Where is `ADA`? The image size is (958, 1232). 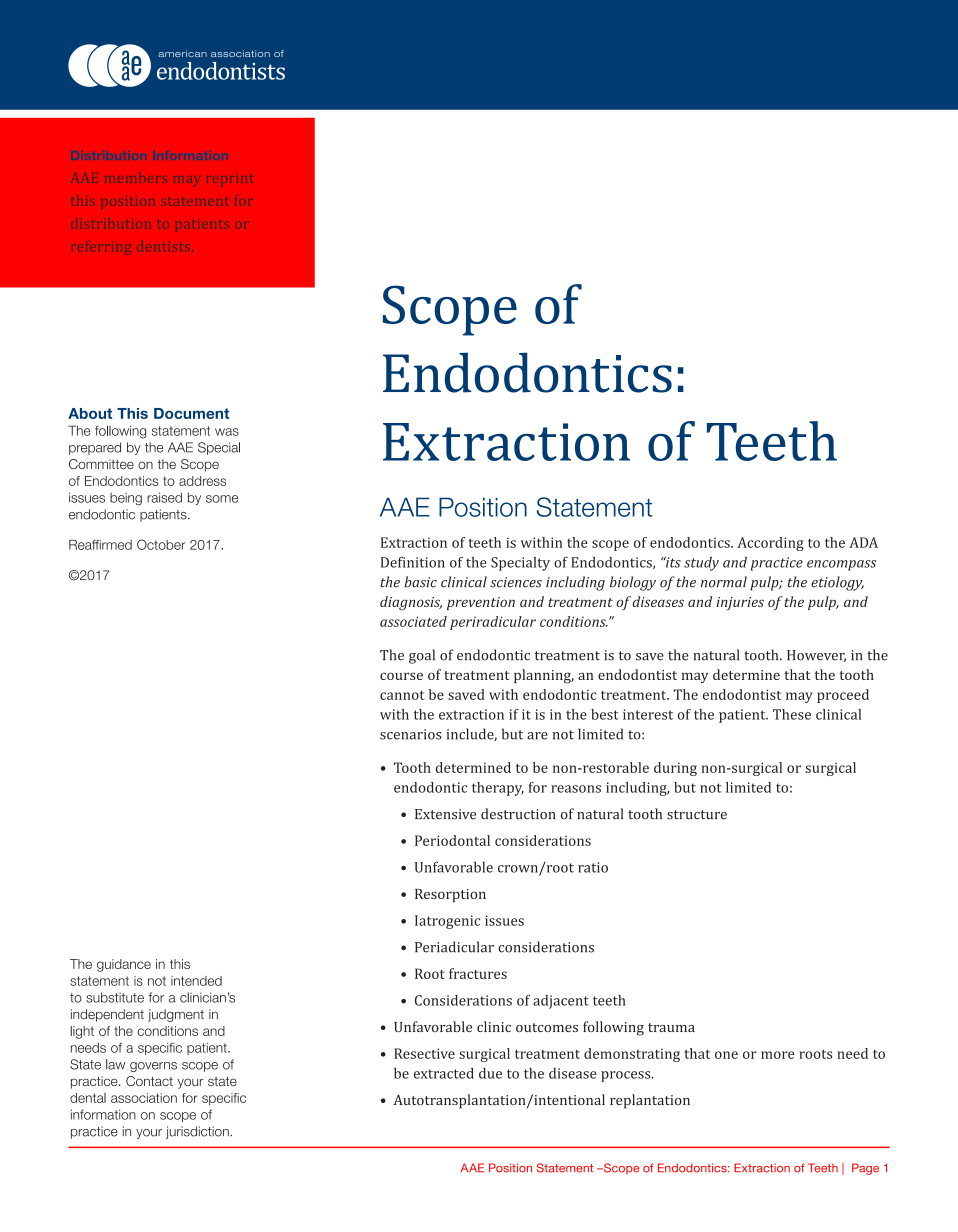 ADA is located at coordinates (863, 542).
